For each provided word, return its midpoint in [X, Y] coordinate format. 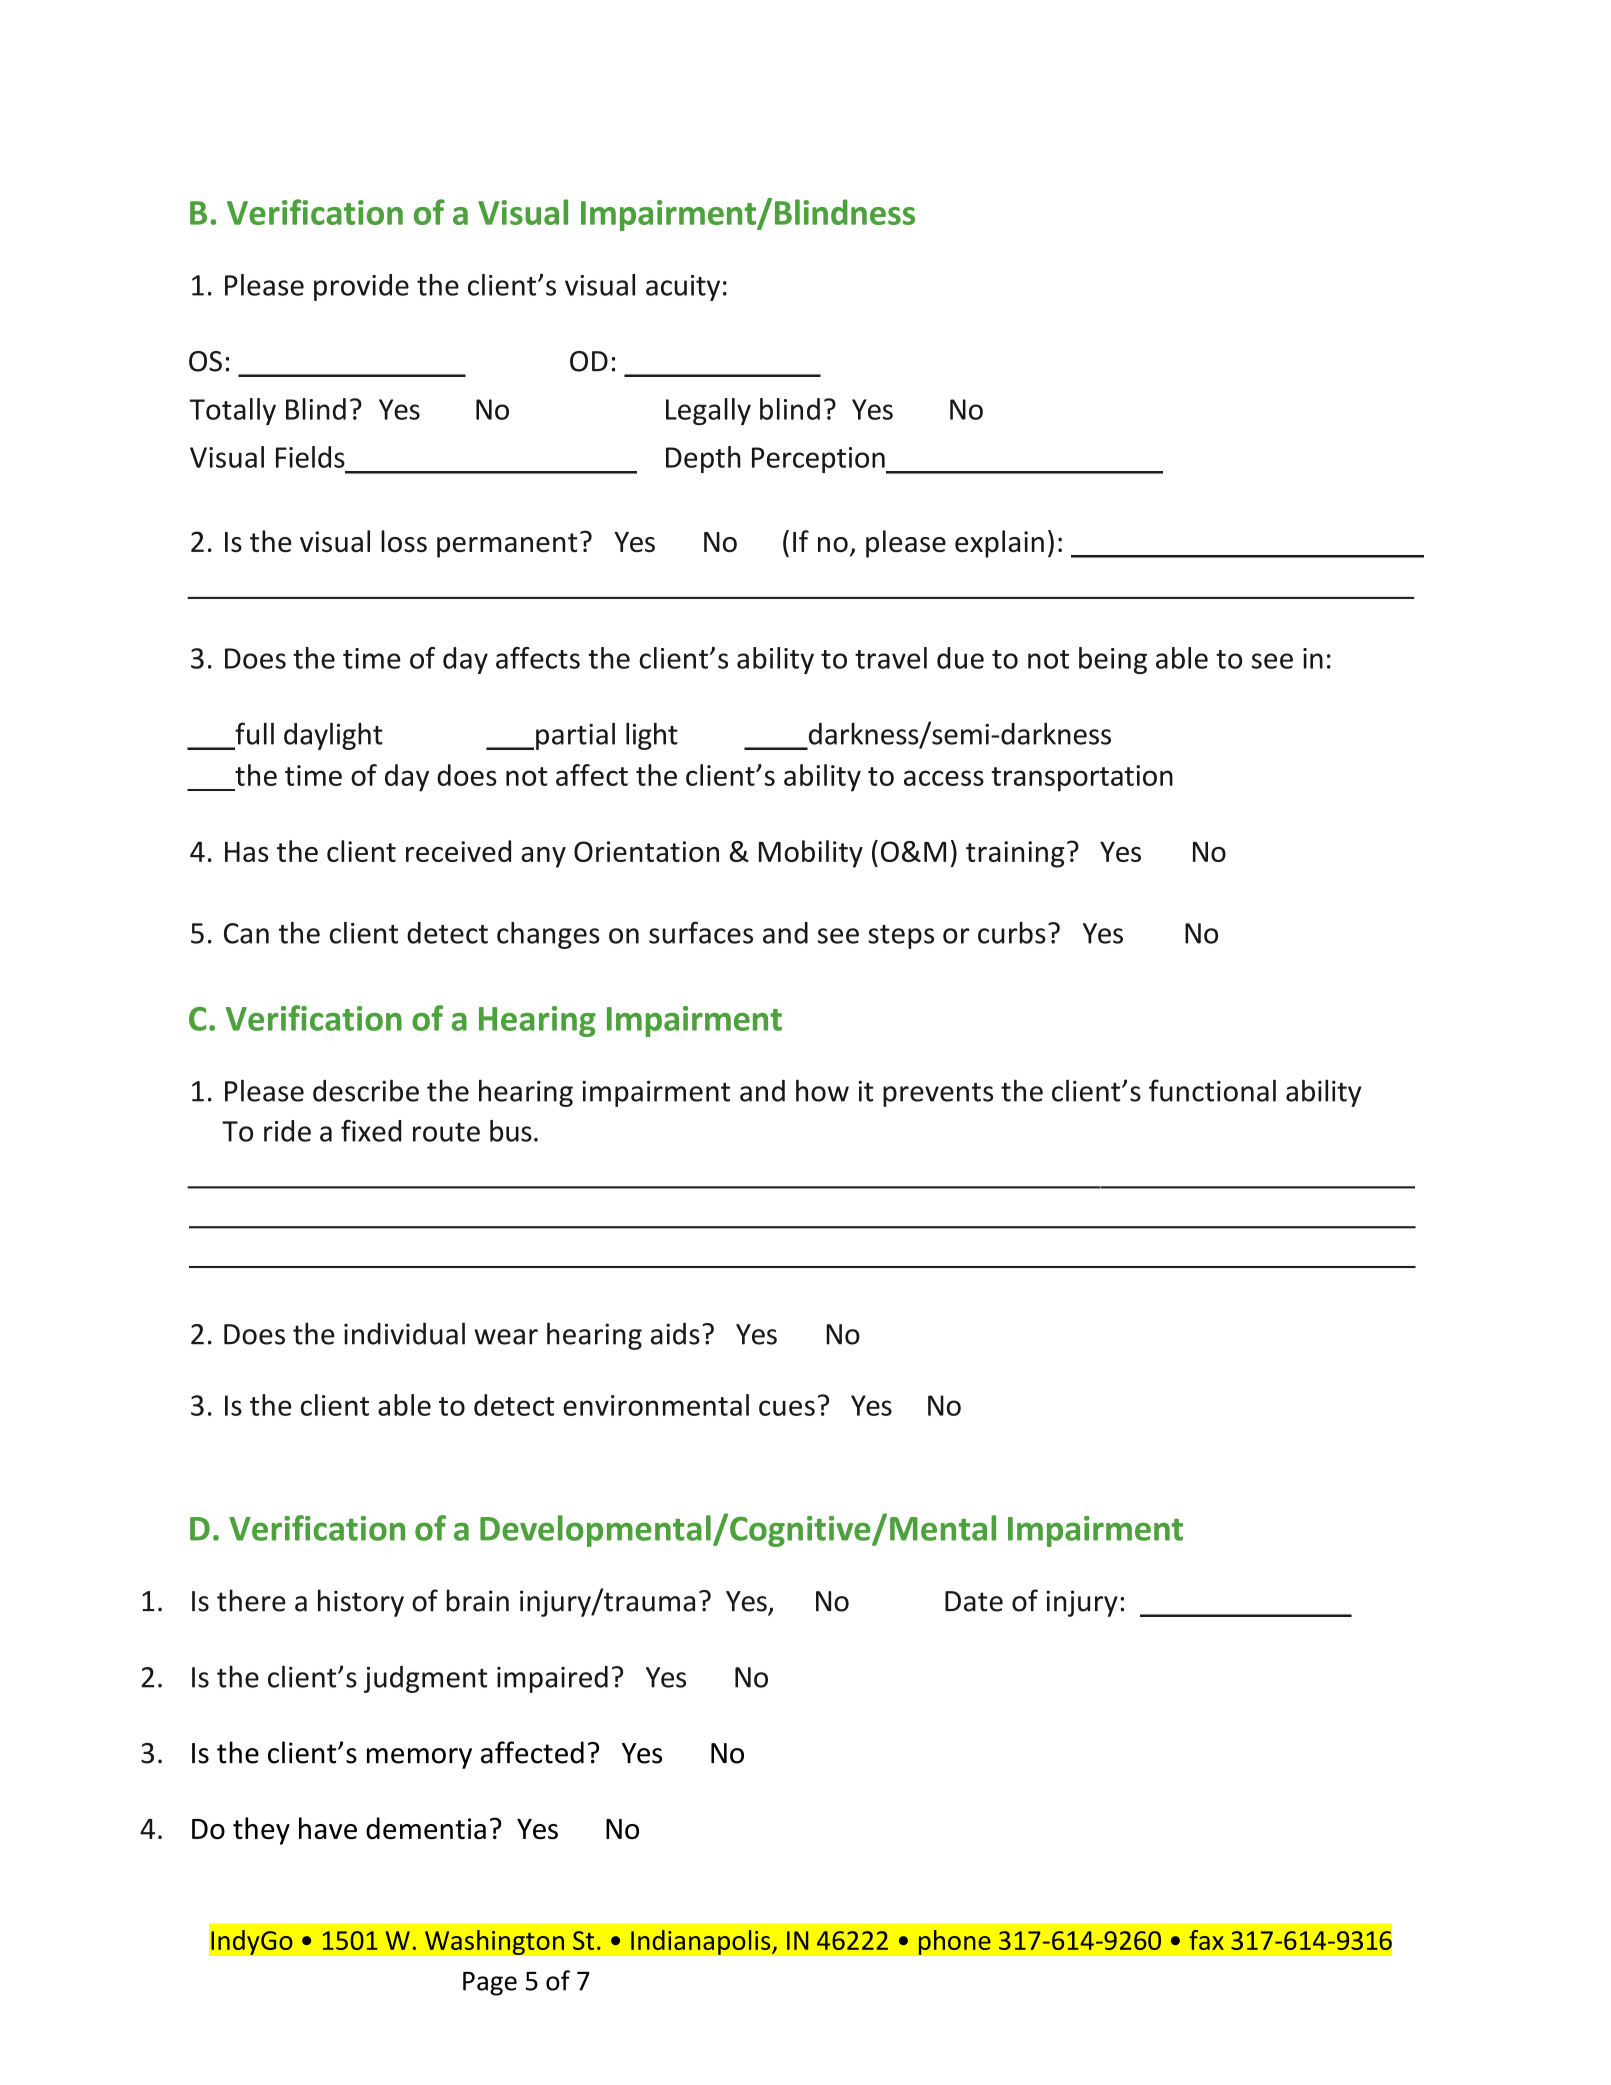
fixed [371, 1130]
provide [361, 287]
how [822, 1090]
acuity [683, 288]
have [328, 1828]
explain [999, 544]
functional [1212, 1090]
